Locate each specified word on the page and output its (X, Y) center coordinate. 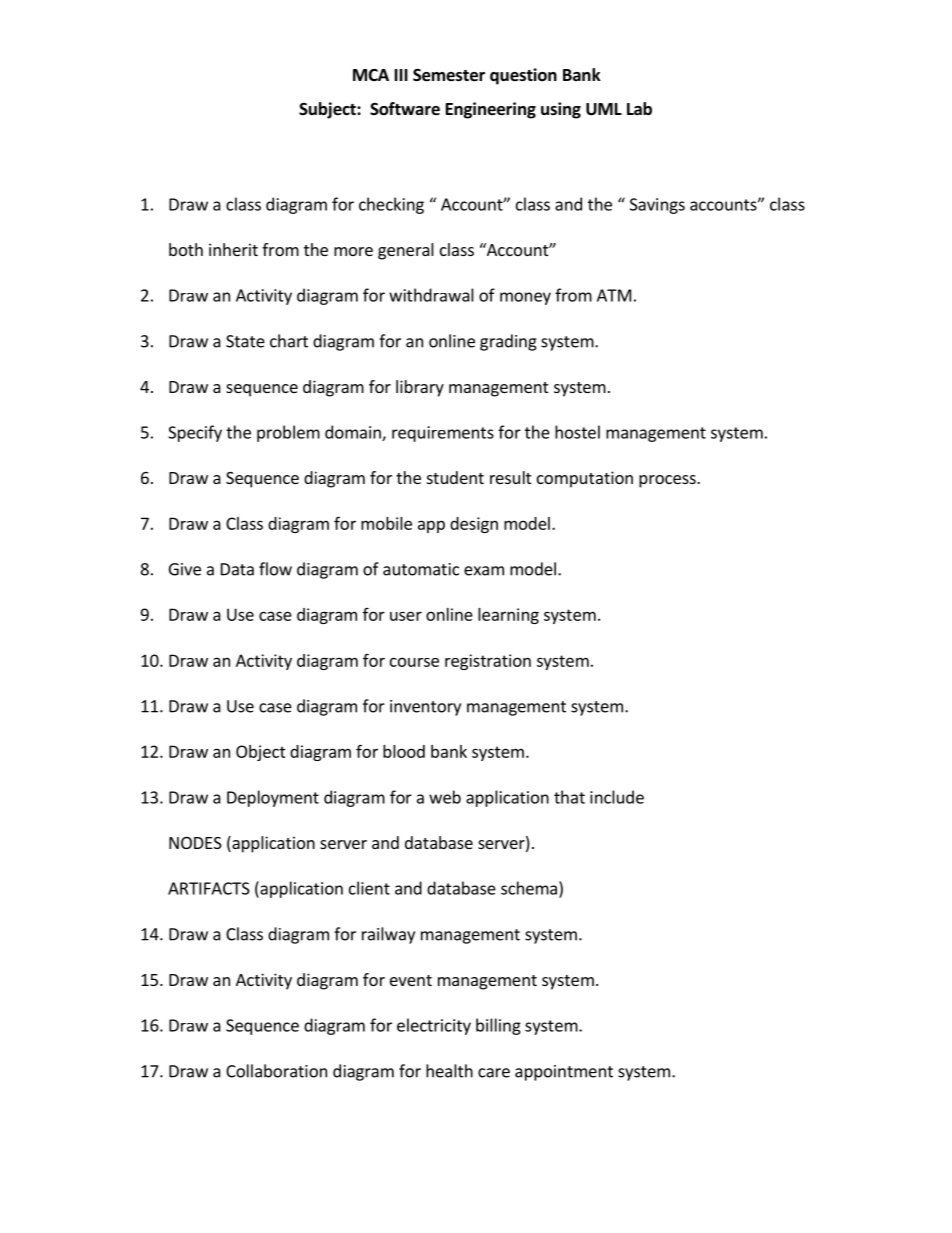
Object (261, 753)
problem (288, 433)
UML (604, 109)
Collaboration (276, 1071)
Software (405, 109)
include (617, 797)
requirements (443, 434)
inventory (425, 708)
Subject (328, 110)
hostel (577, 432)
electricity (434, 1026)
